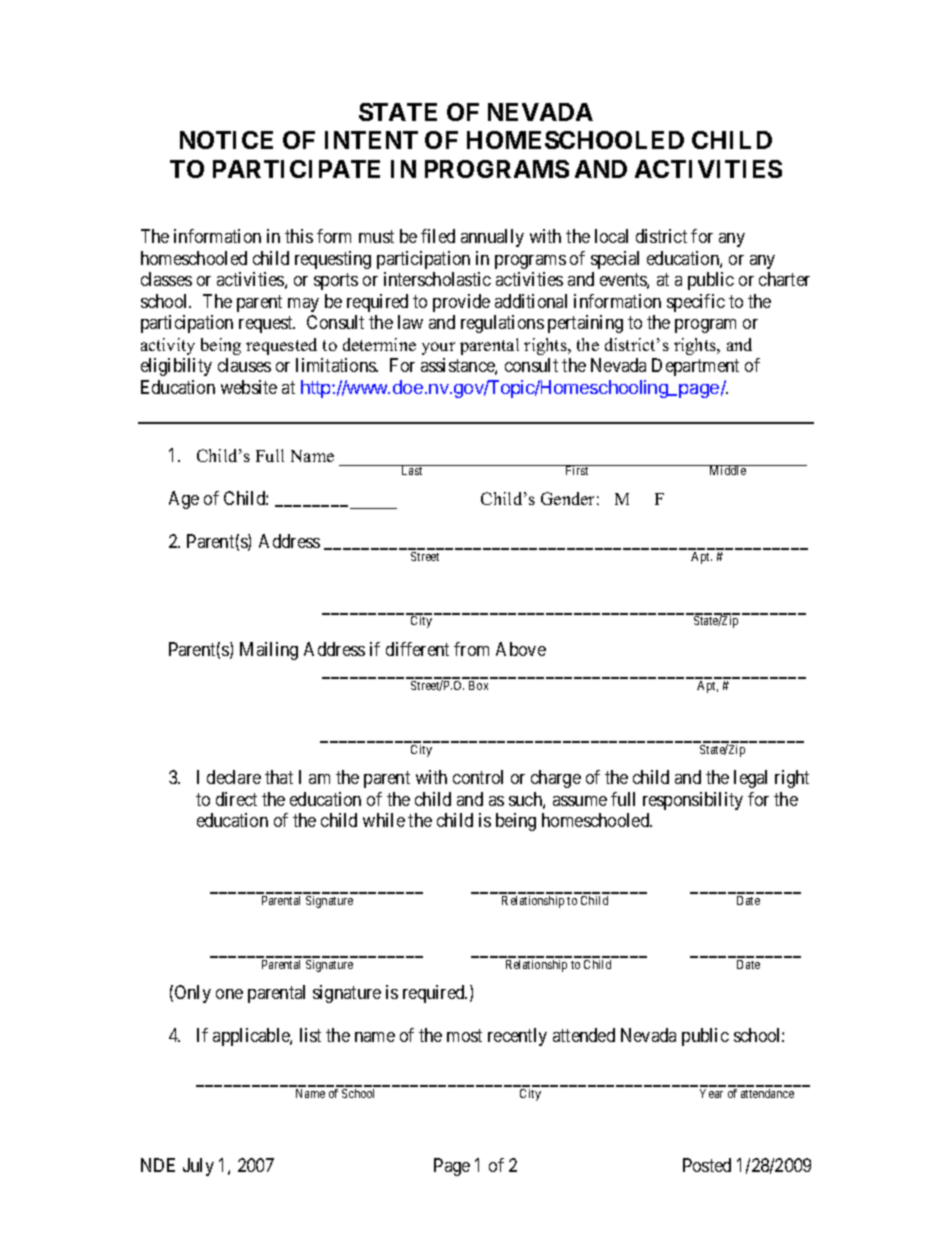  Describe the element at coordinates (244, 365) in the image. I see `clauses` at that location.
